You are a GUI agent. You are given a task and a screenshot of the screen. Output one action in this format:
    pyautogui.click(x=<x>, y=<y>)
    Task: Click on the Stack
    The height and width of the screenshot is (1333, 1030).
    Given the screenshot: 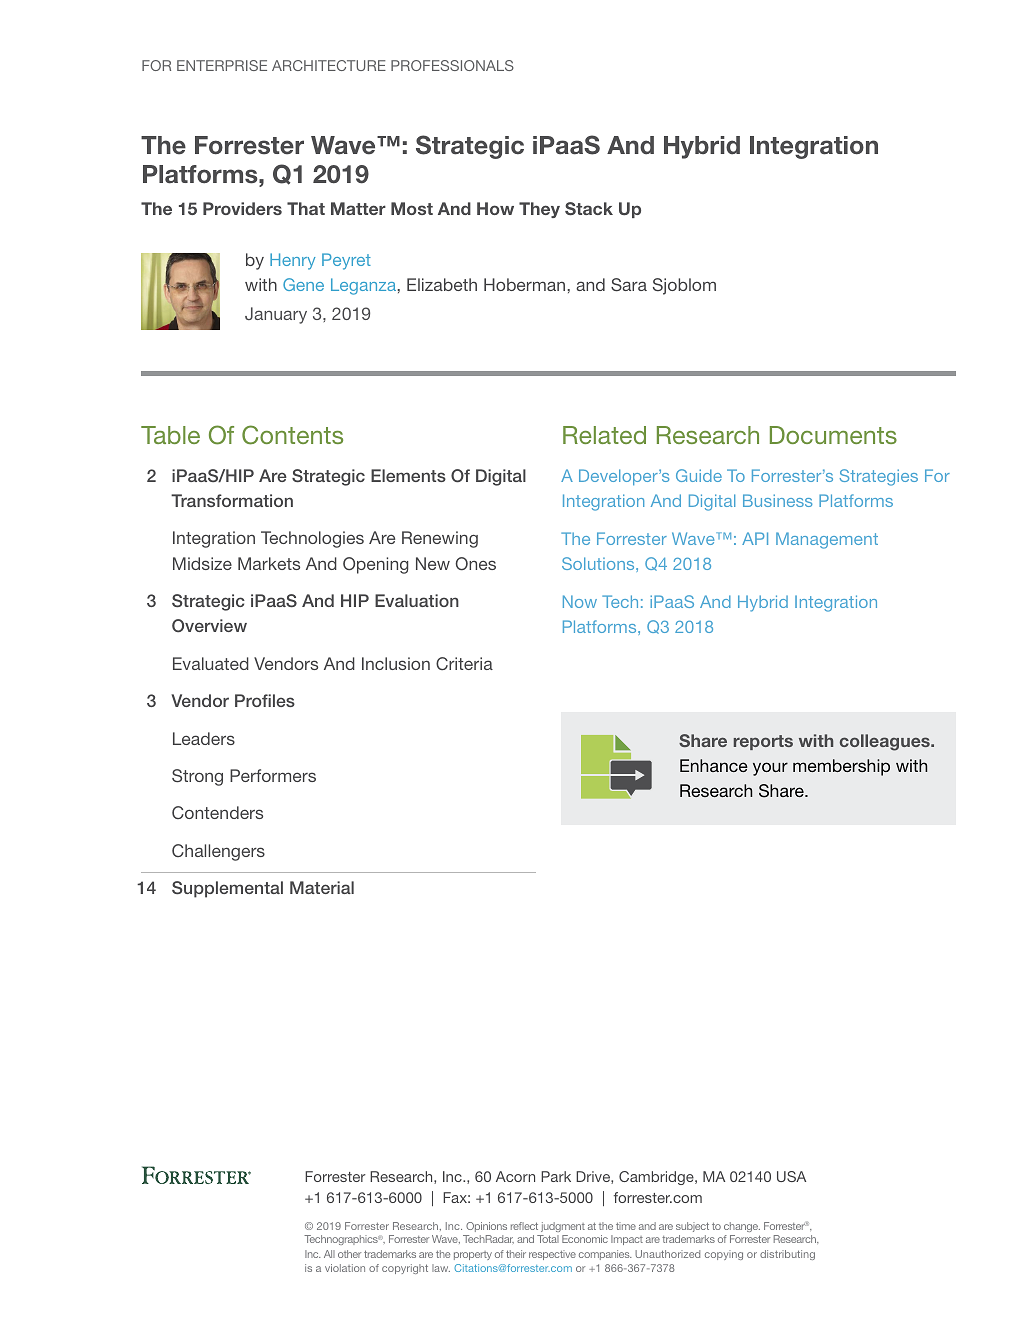 What is the action you would take?
    pyautogui.click(x=589, y=209)
